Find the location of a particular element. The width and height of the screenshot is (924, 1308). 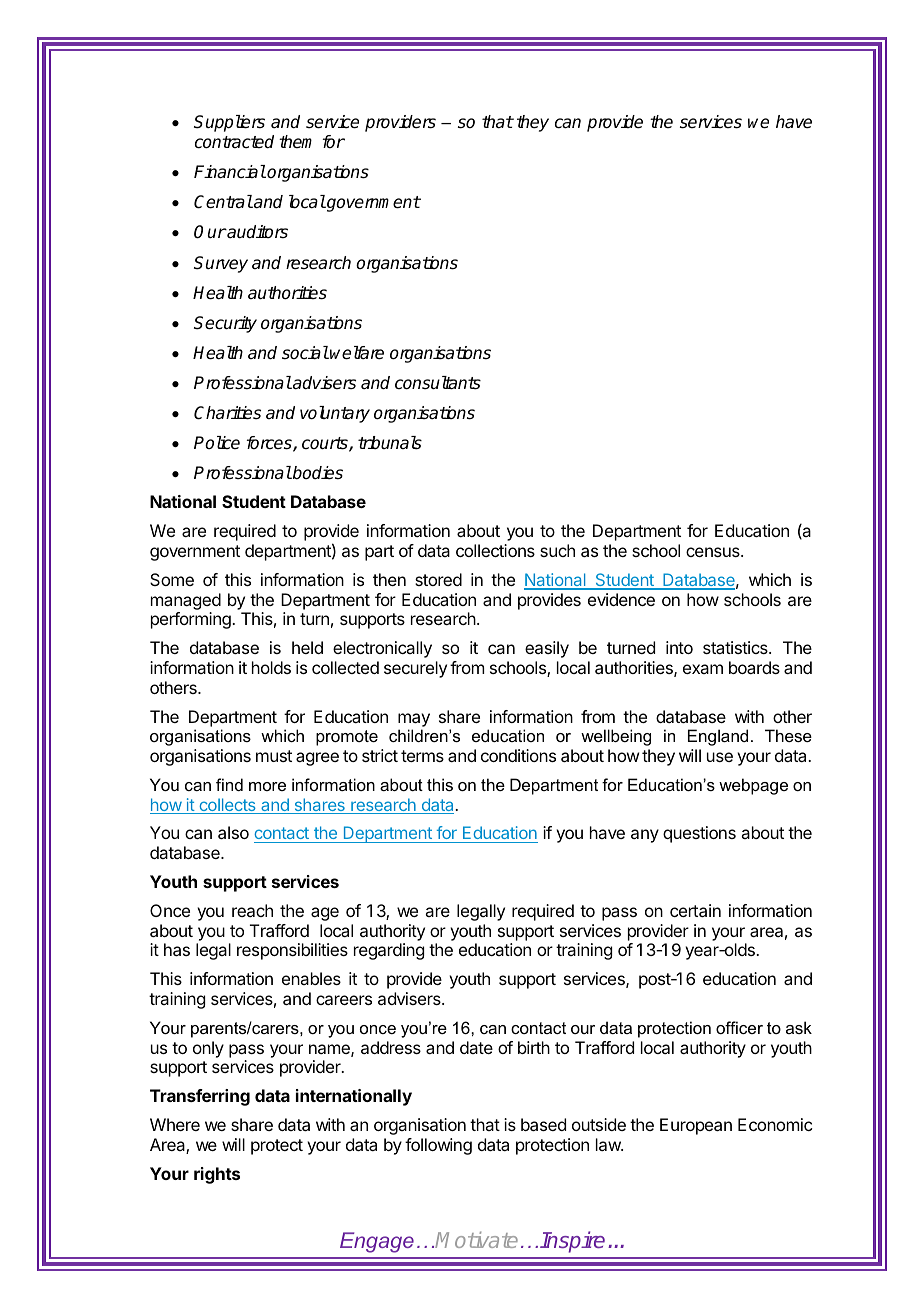

use is located at coordinates (720, 757).
